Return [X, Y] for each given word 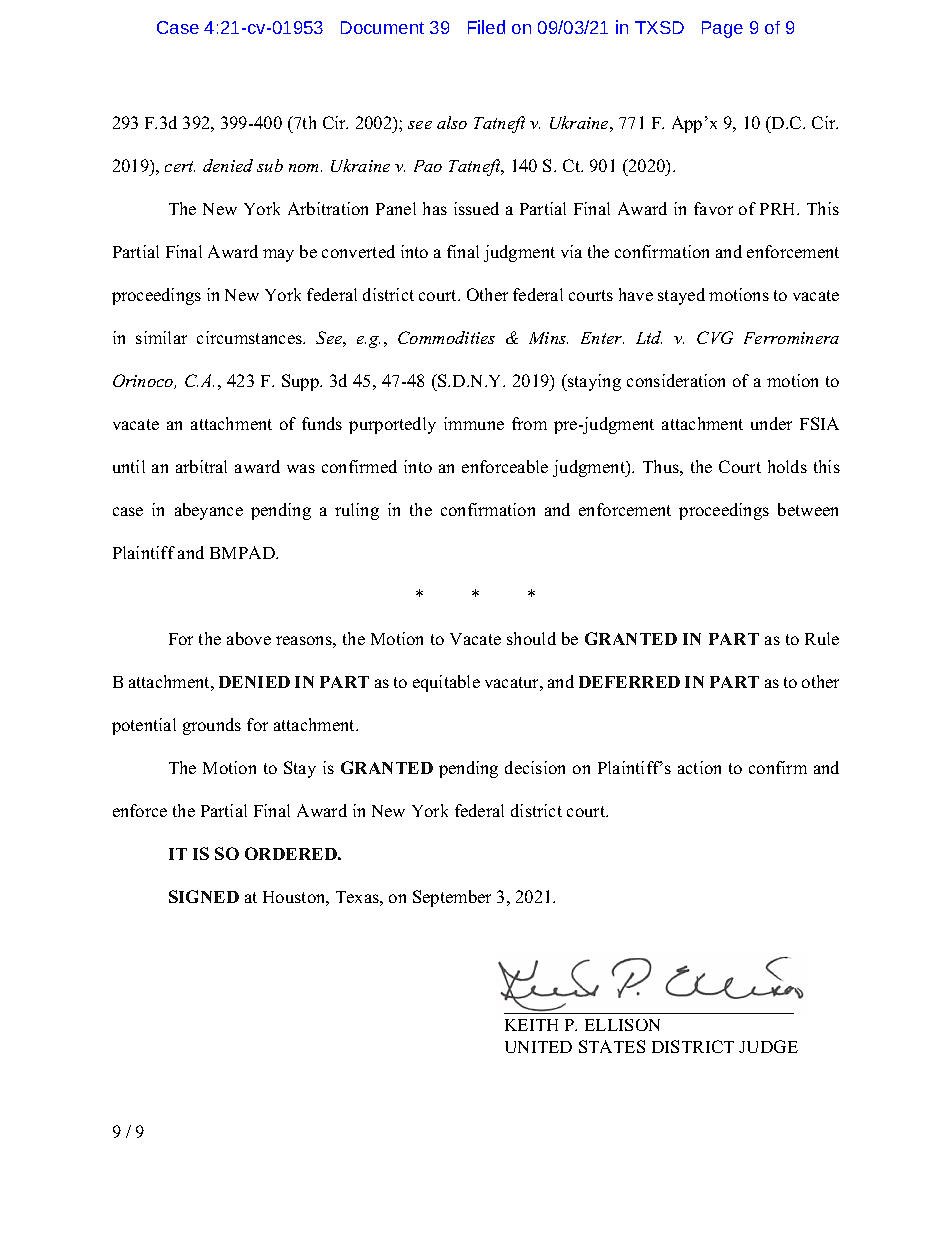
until [129, 466]
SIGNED [204, 896]
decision [535, 767]
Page [722, 29]
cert [180, 166]
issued [476, 208]
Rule [822, 638]
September [452, 898]
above [249, 638]
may [278, 255]
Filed [486, 27]
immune [474, 423]
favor [713, 208]
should [531, 638]
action [699, 767]
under [771, 423]
